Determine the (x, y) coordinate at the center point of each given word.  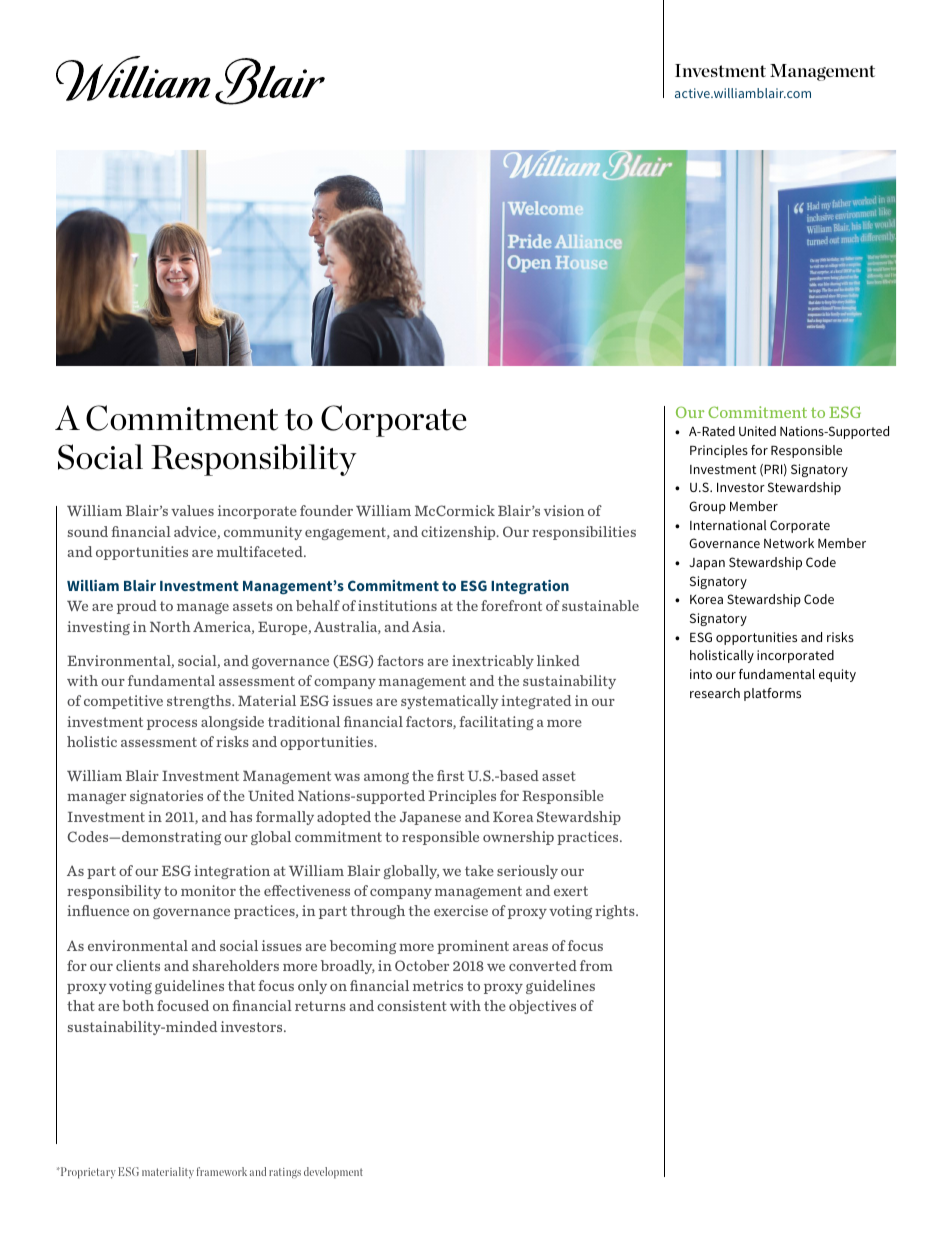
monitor (208, 890)
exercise (461, 910)
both (138, 1005)
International (728, 525)
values (192, 510)
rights (616, 912)
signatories (166, 797)
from (596, 965)
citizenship (459, 533)
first (450, 775)
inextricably (493, 662)
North (170, 626)
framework (222, 1171)
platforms (772, 694)
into (701, 674)
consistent (412, 1005)
